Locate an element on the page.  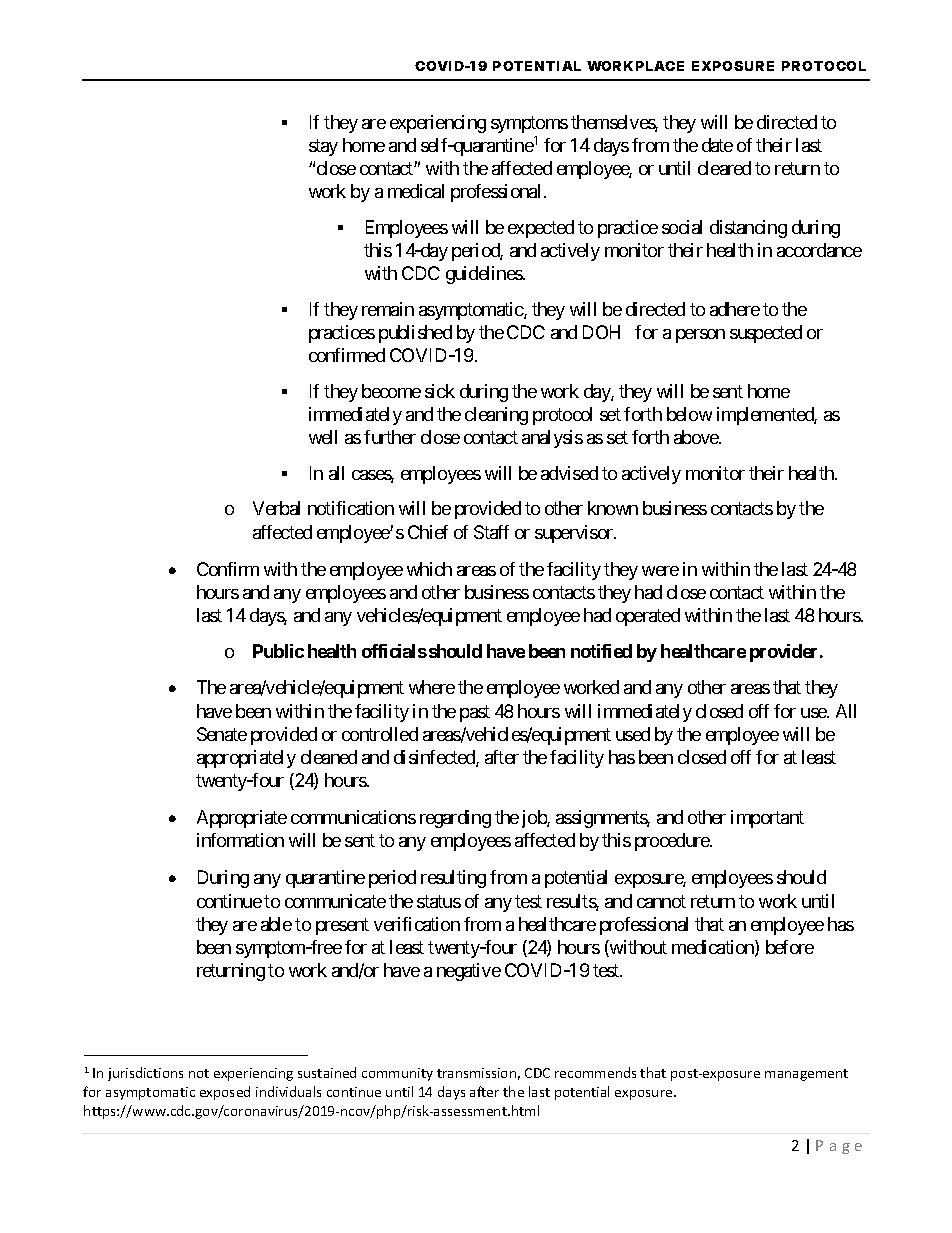
exposed is located at coordinates (225, 1093).
